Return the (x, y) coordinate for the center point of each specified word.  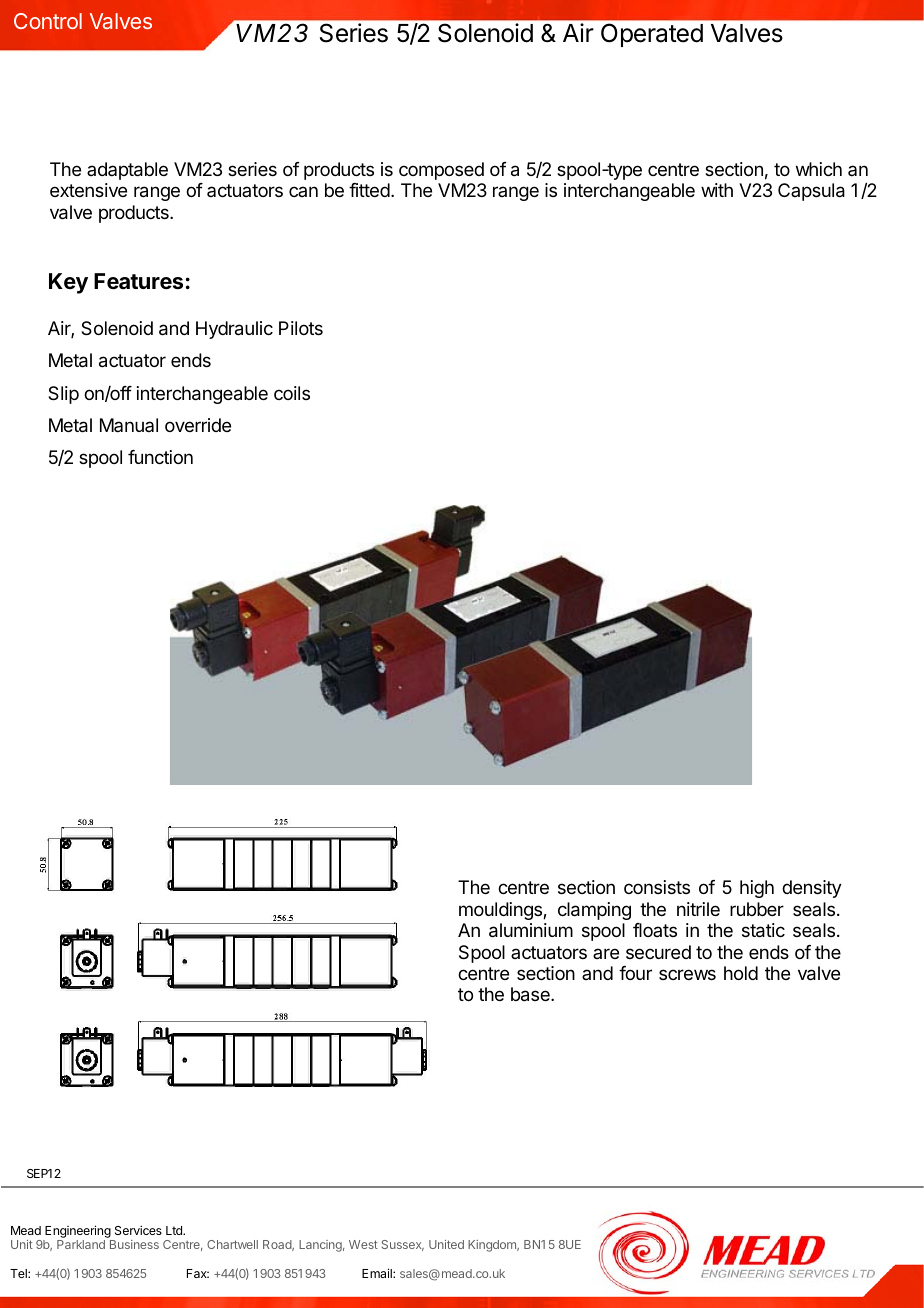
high (757, 889)
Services (138, 1230)
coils (292, 393)
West (363, 1244)
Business (134, 1244)
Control (48, 21)
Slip (63, 395)
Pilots (301, 328)
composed (441, 171)
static (763, 930)
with (717, 190)
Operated (652, 35)
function (160, 457)
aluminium (531, 930)
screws (687, 974)
